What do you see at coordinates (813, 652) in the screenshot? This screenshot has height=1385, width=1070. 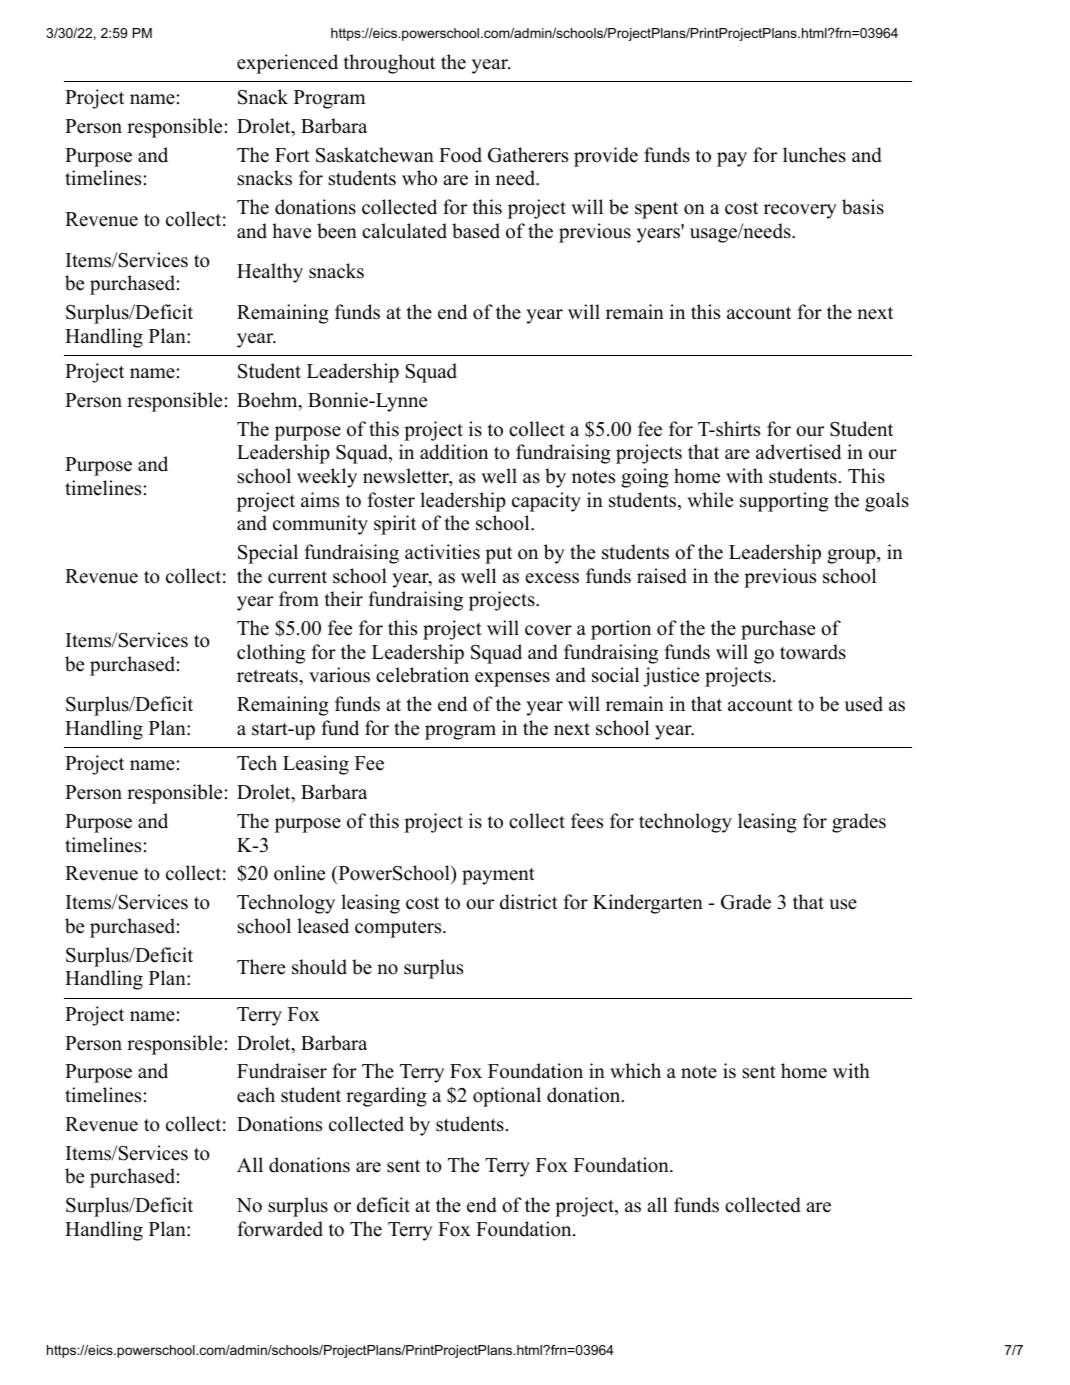 I see `towards` at bounding box center [813, 652].
